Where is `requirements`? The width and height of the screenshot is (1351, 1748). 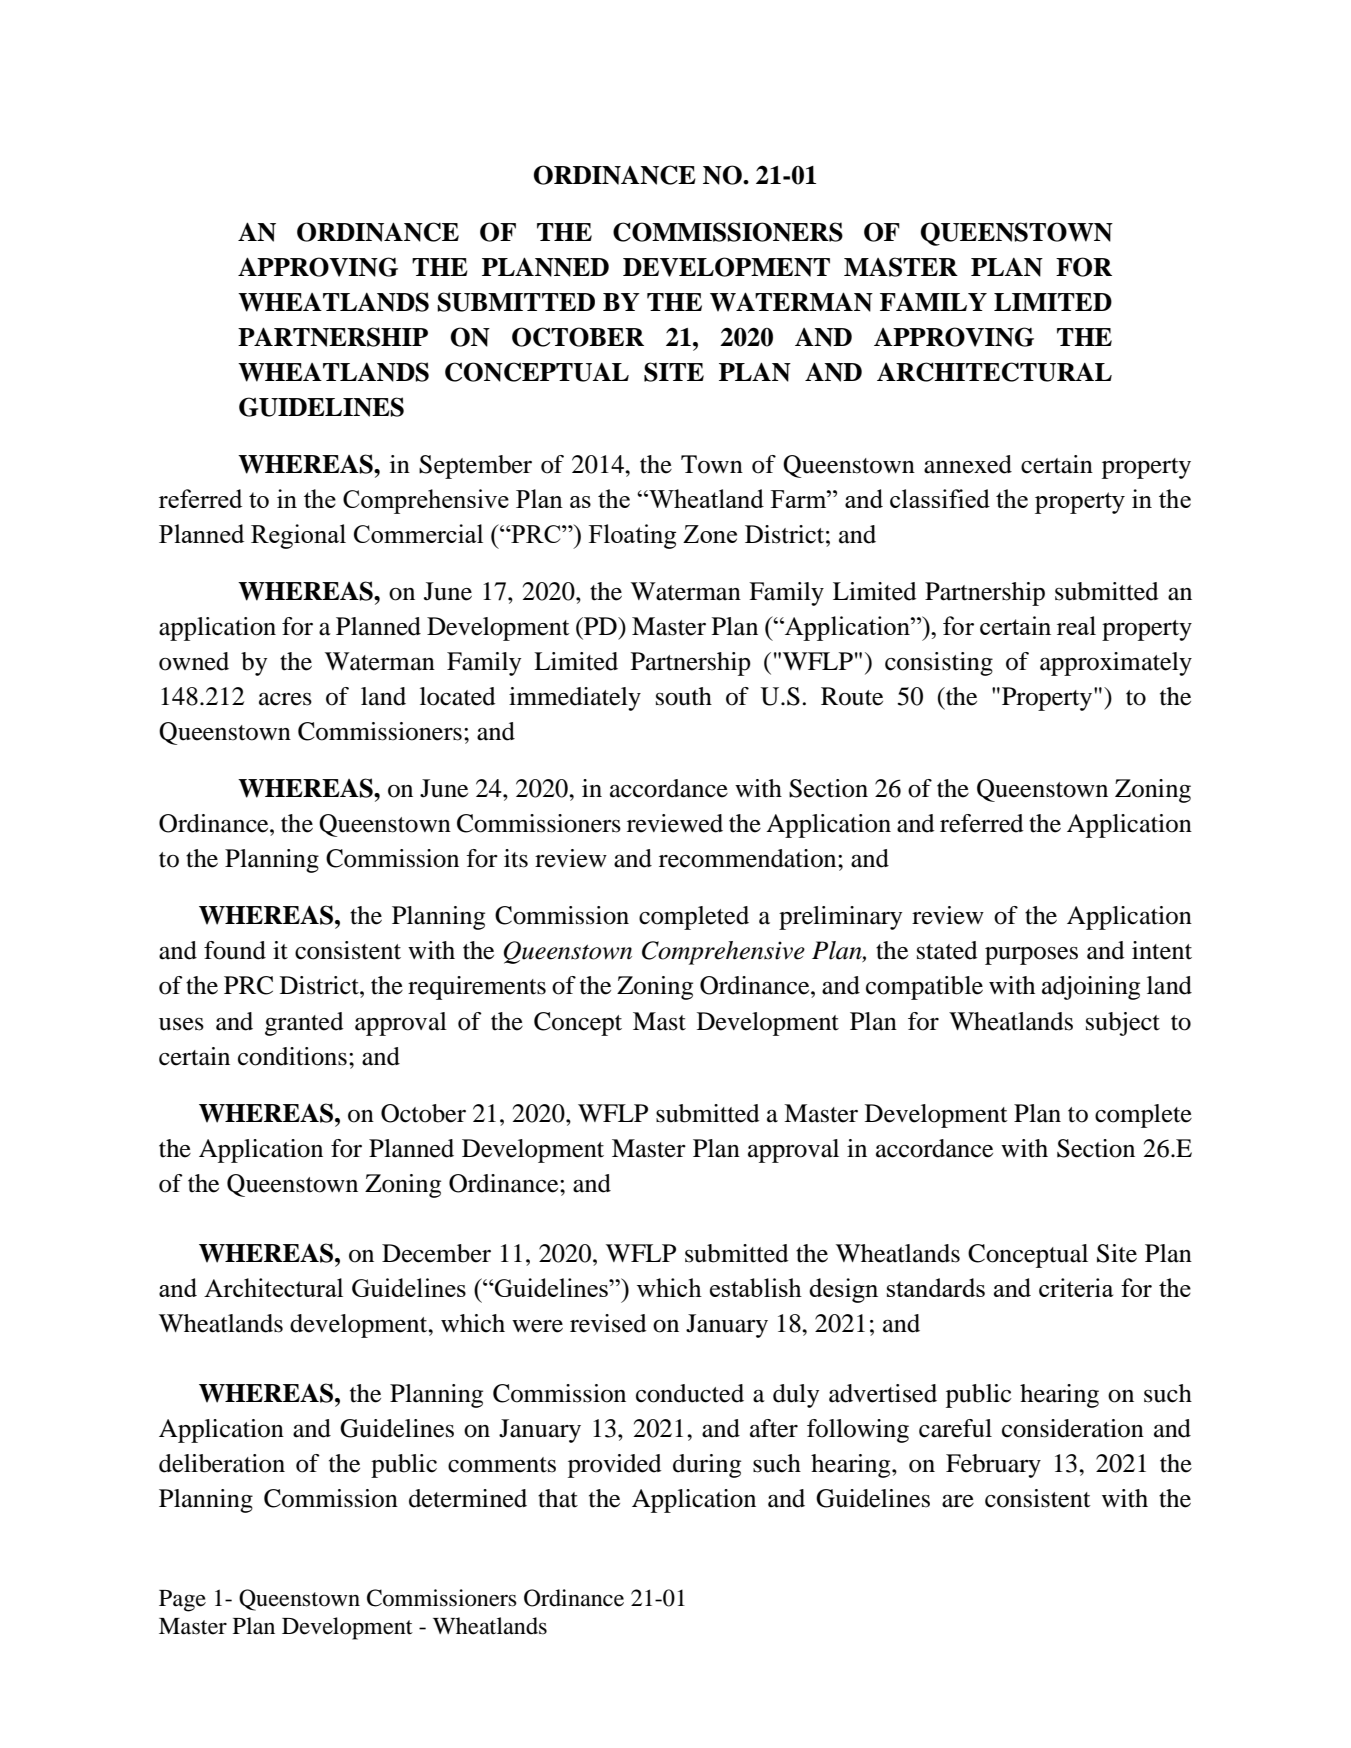
requirements is located at coordinates (477, 988).
